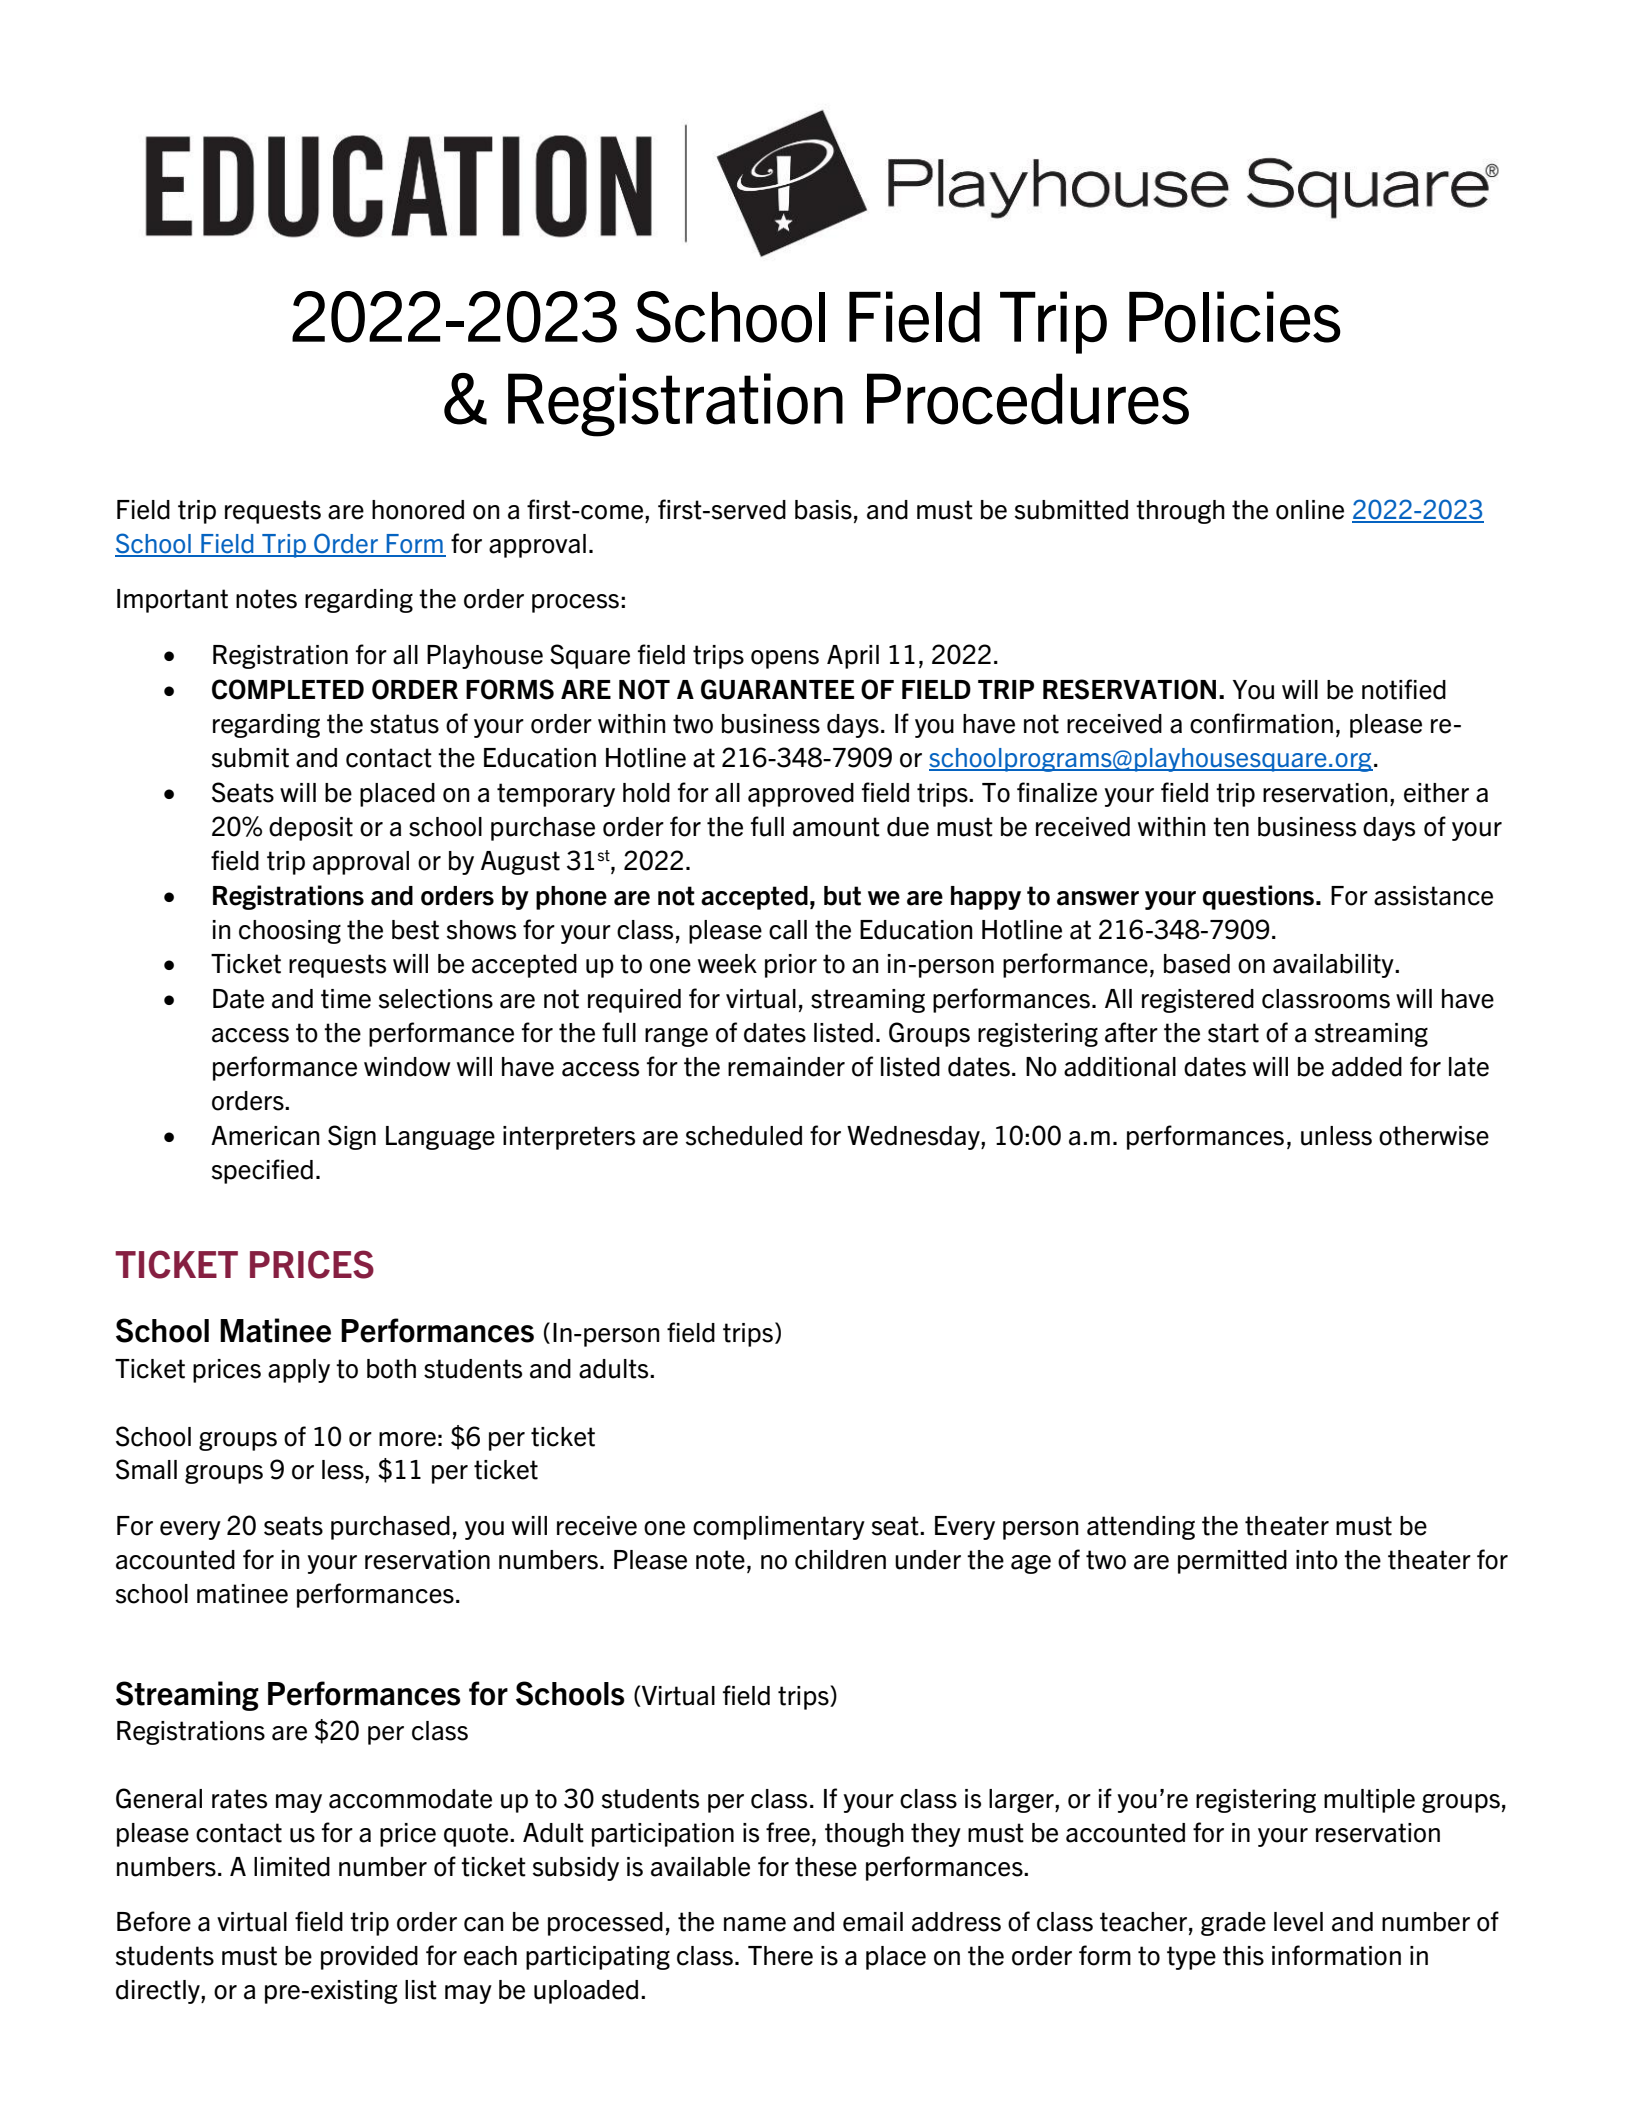 This page has height=2111, width=1631. What do you see at coordinates (1261, 723) in the page?
I see `confirmation` at bounding box center [1261, 723].
